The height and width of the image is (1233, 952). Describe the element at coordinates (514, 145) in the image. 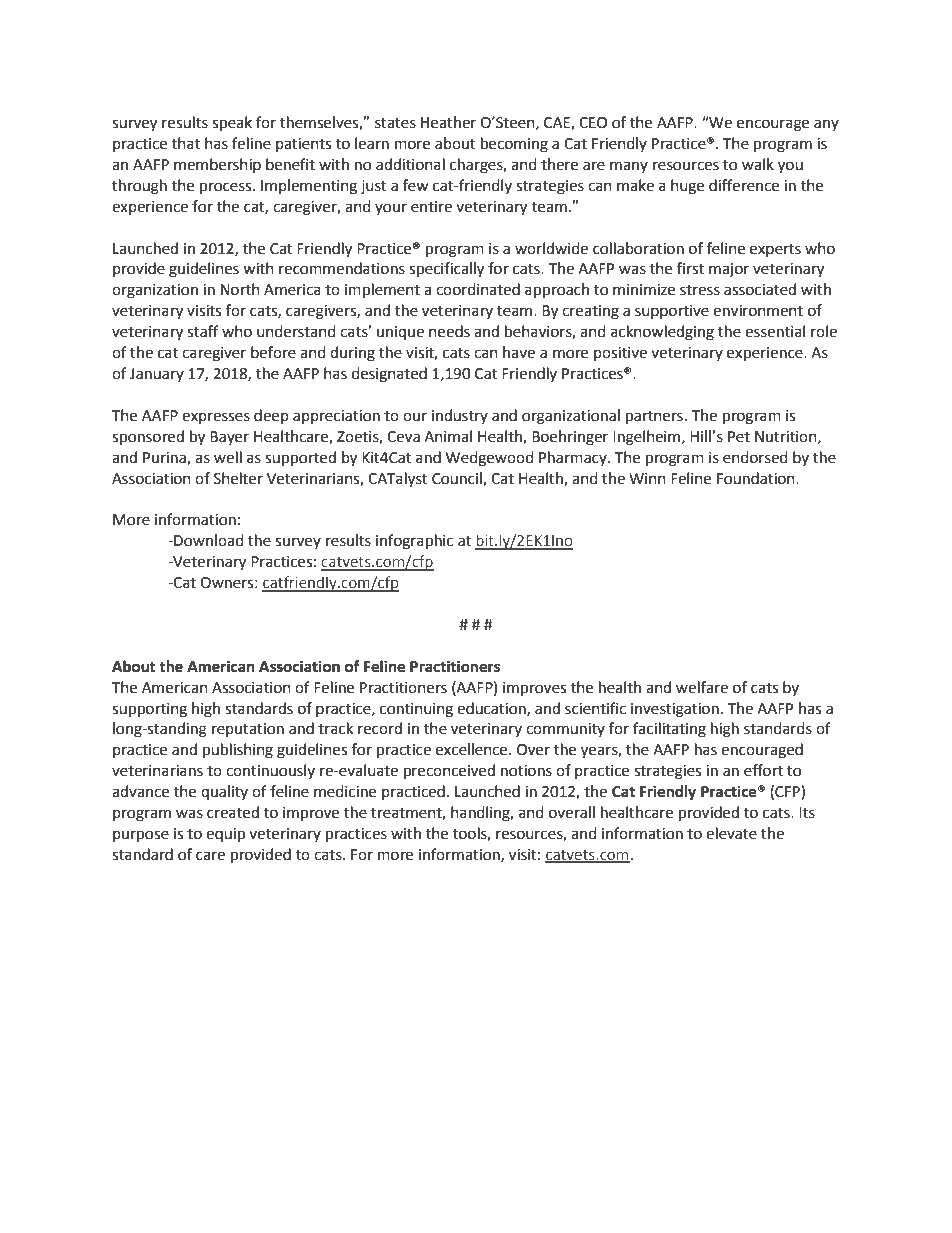

I see `becoming` at that location.
